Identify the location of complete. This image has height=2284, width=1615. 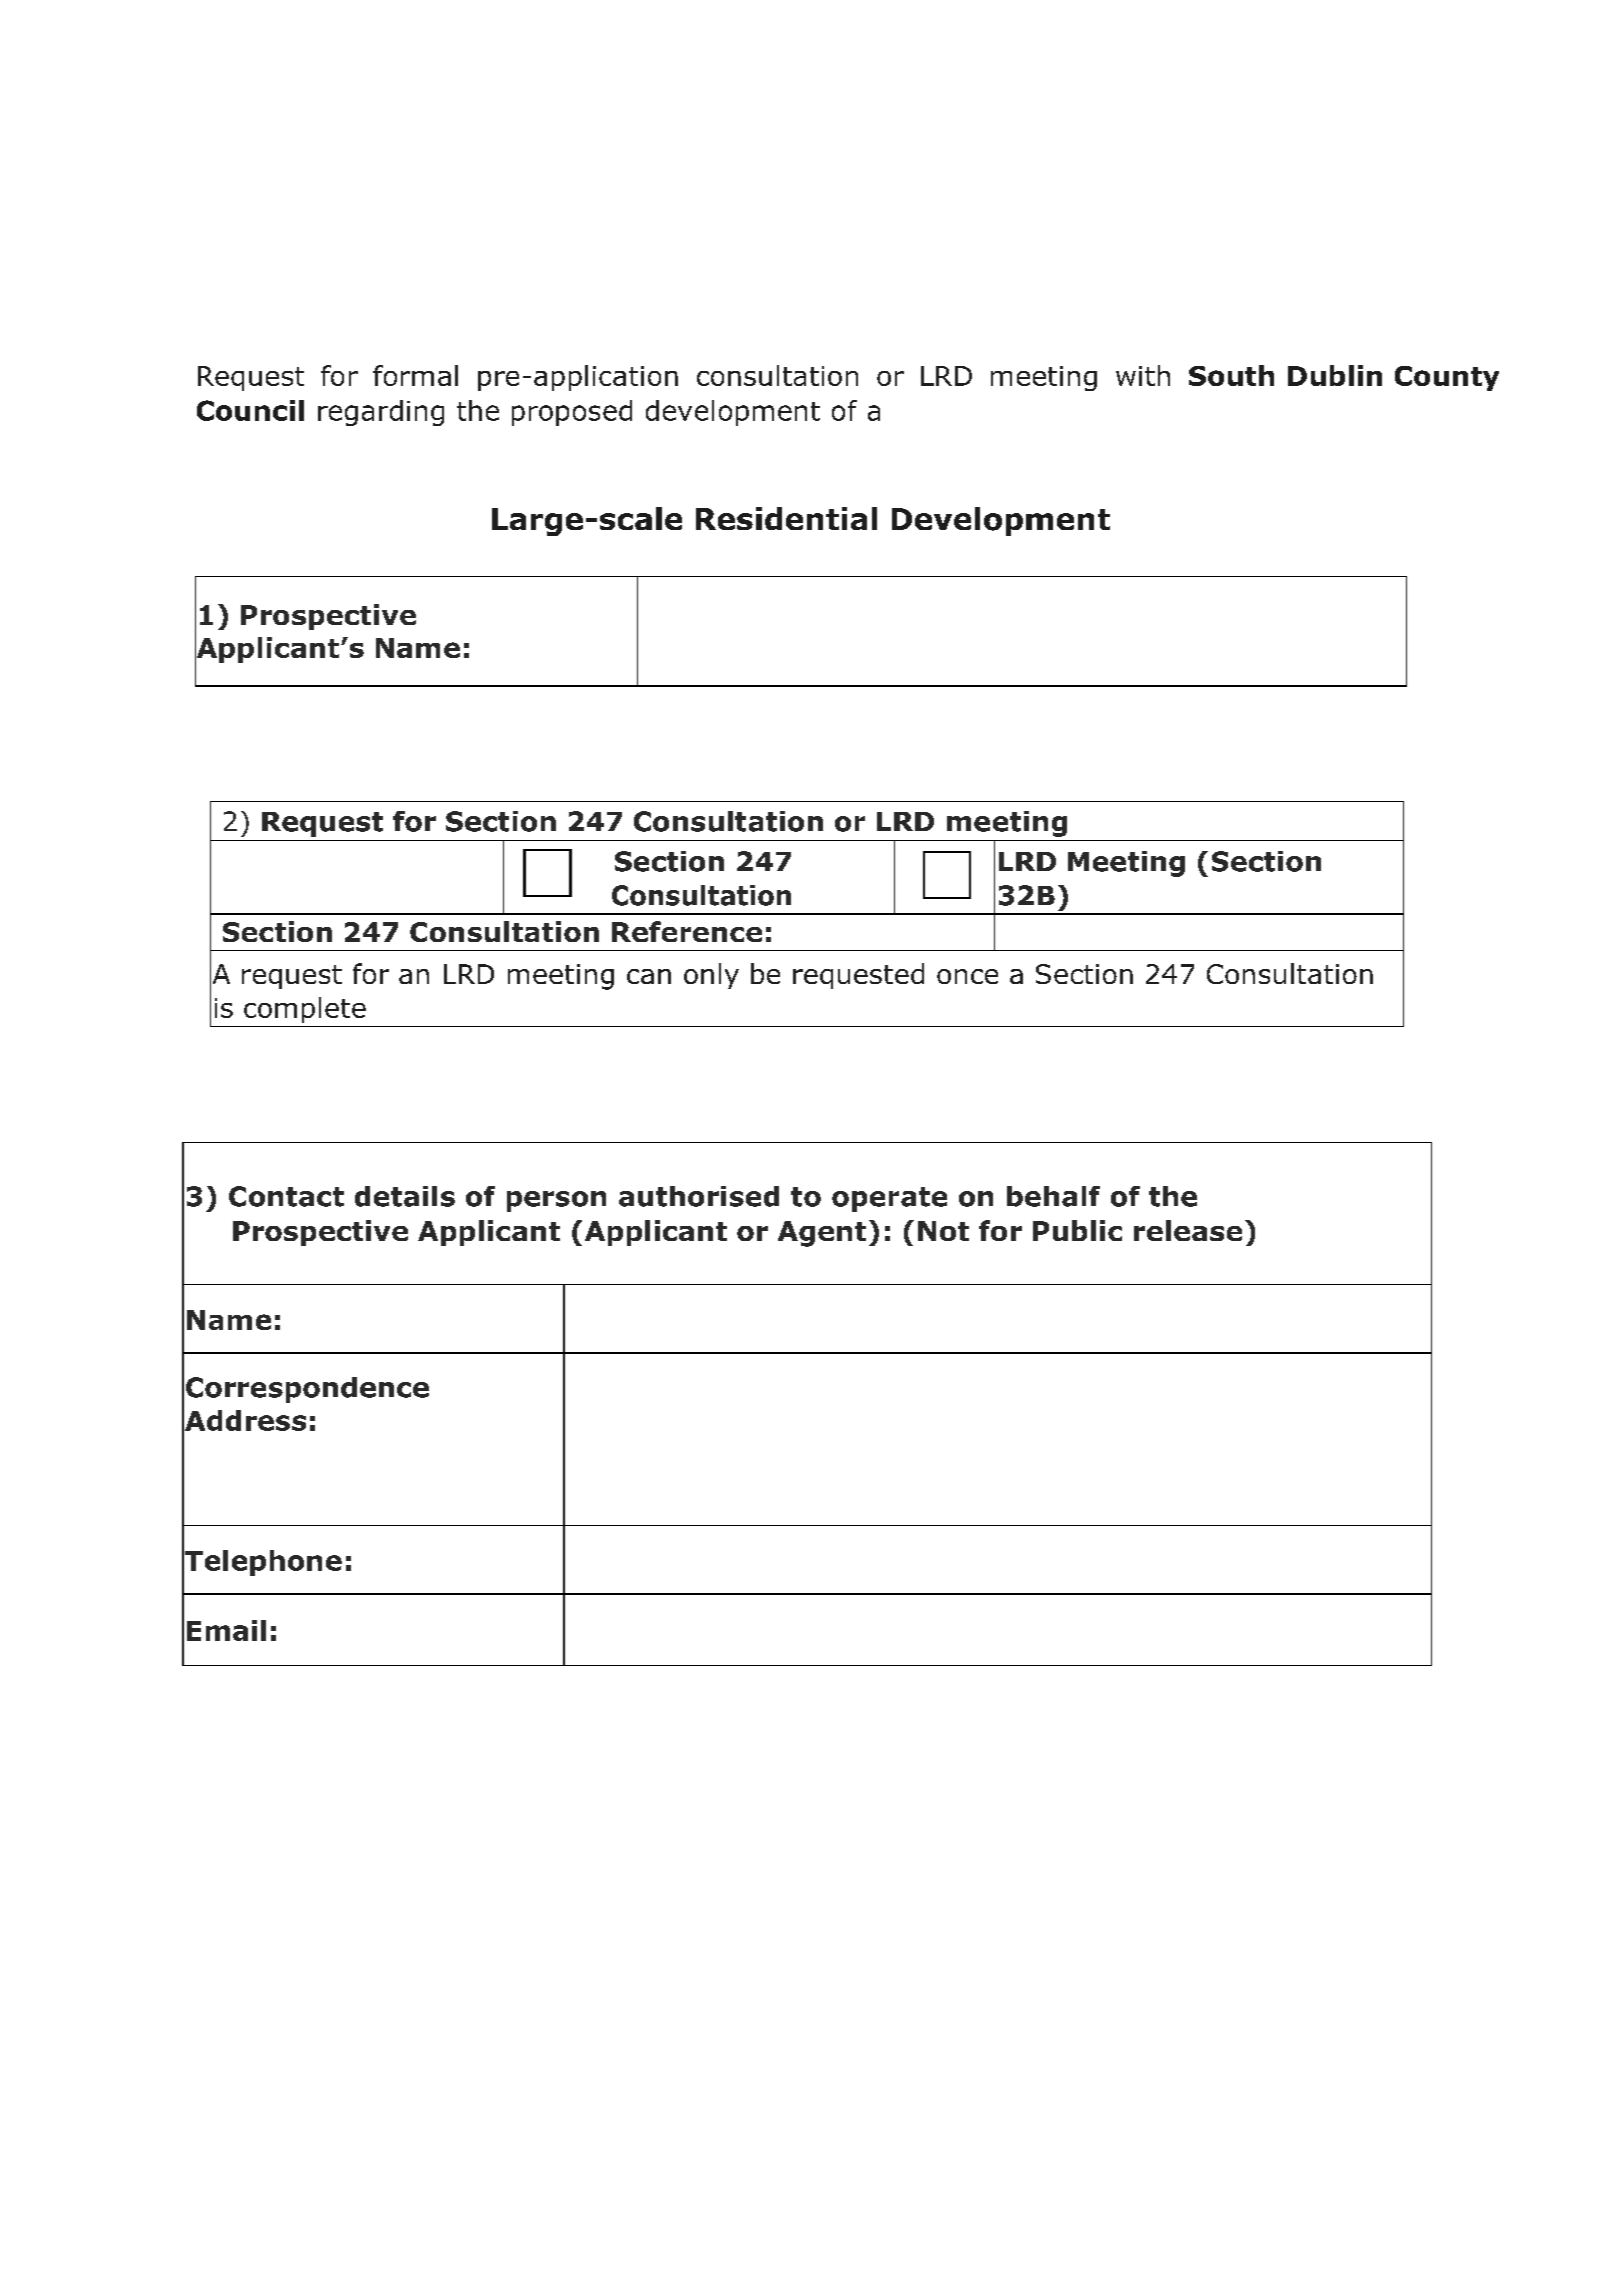
(305, 1010).
